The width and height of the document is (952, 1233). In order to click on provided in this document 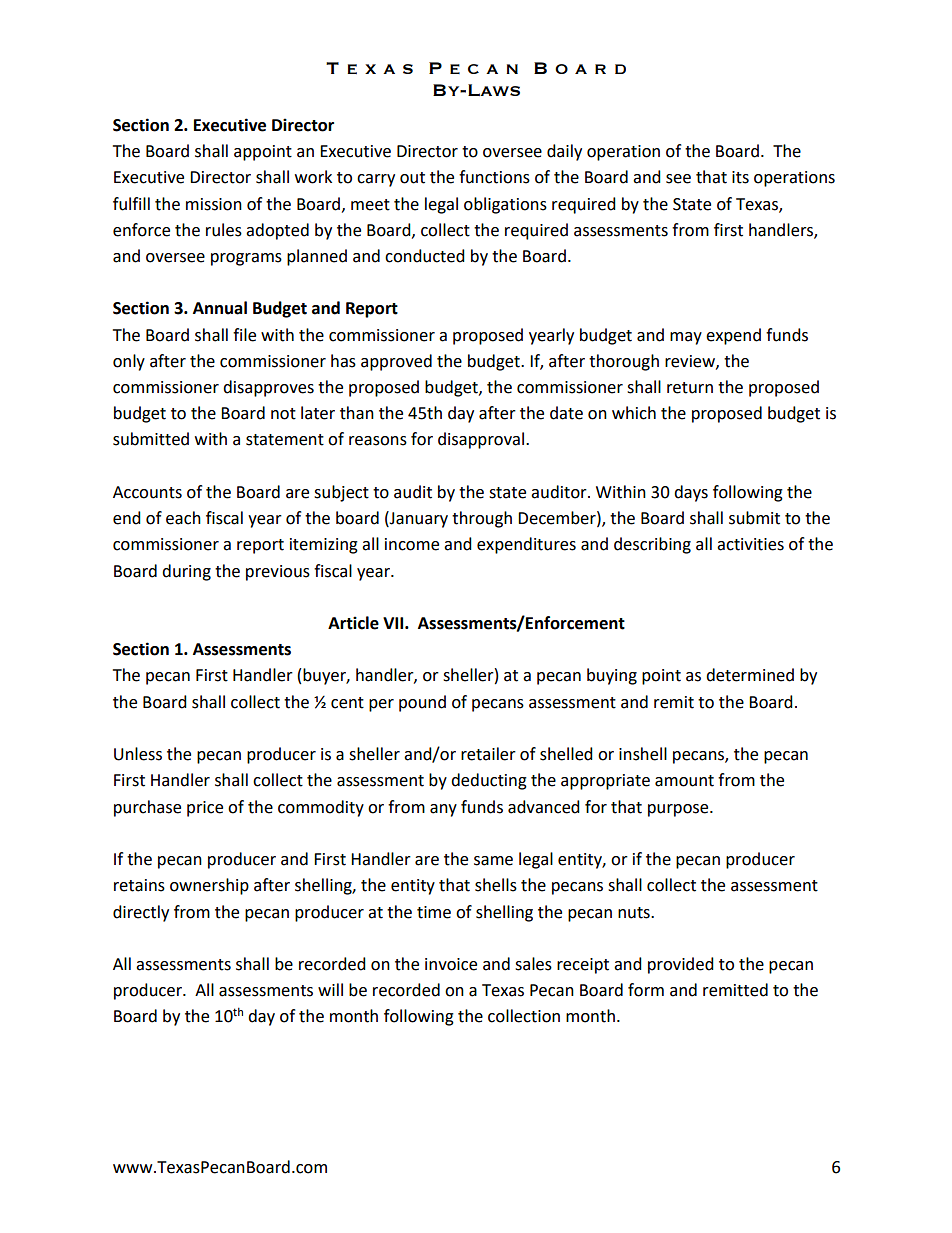, I will do `click(681, 965)`.
